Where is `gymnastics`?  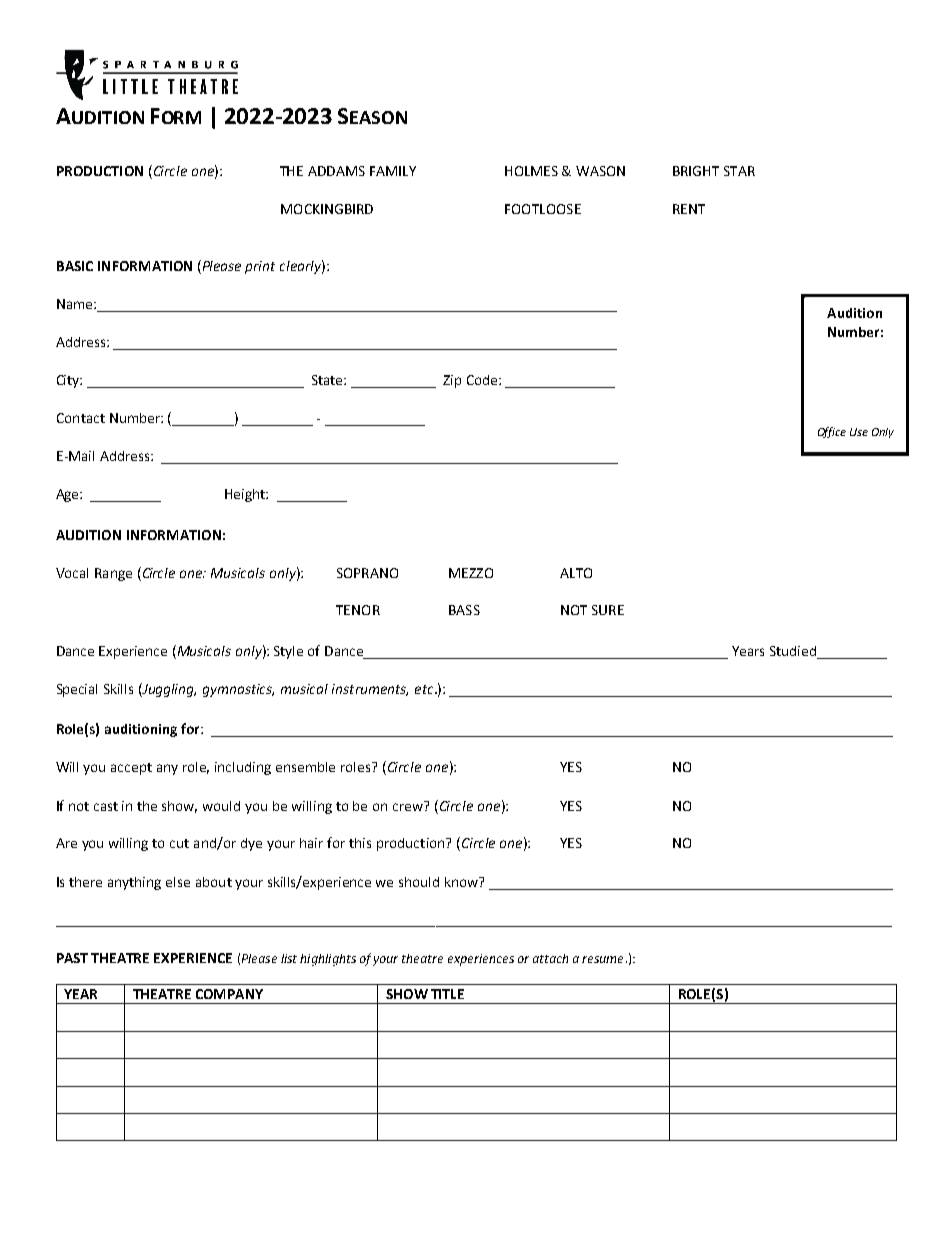
gymnastics is located at coordinates (238, 690).
